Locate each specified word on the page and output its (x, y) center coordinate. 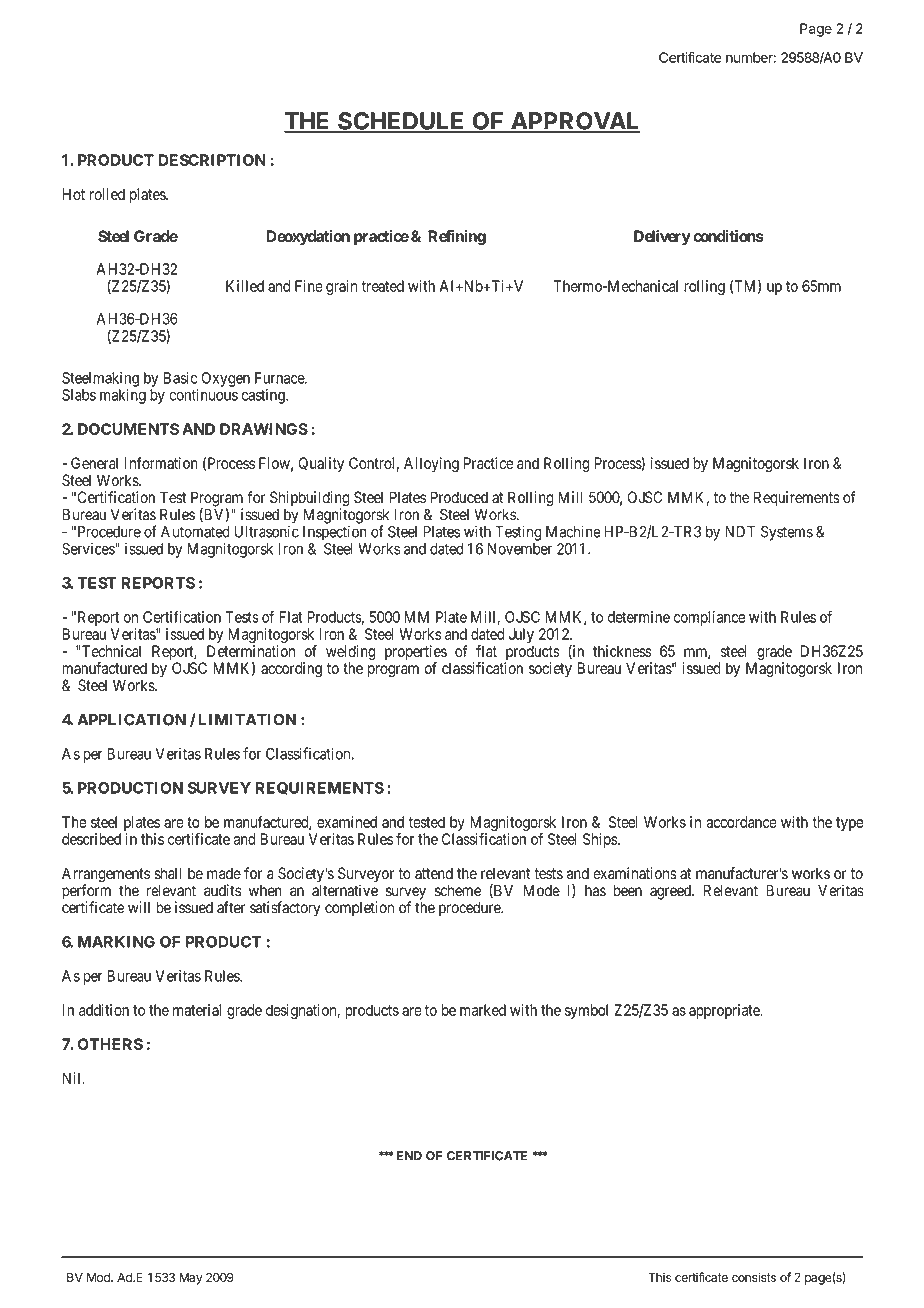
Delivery (662, 237)
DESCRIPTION (212, 160)
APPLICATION (131, 719)
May (191, 1278)
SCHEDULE (401, 122)
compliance (710, 618)
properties (416, 654)
